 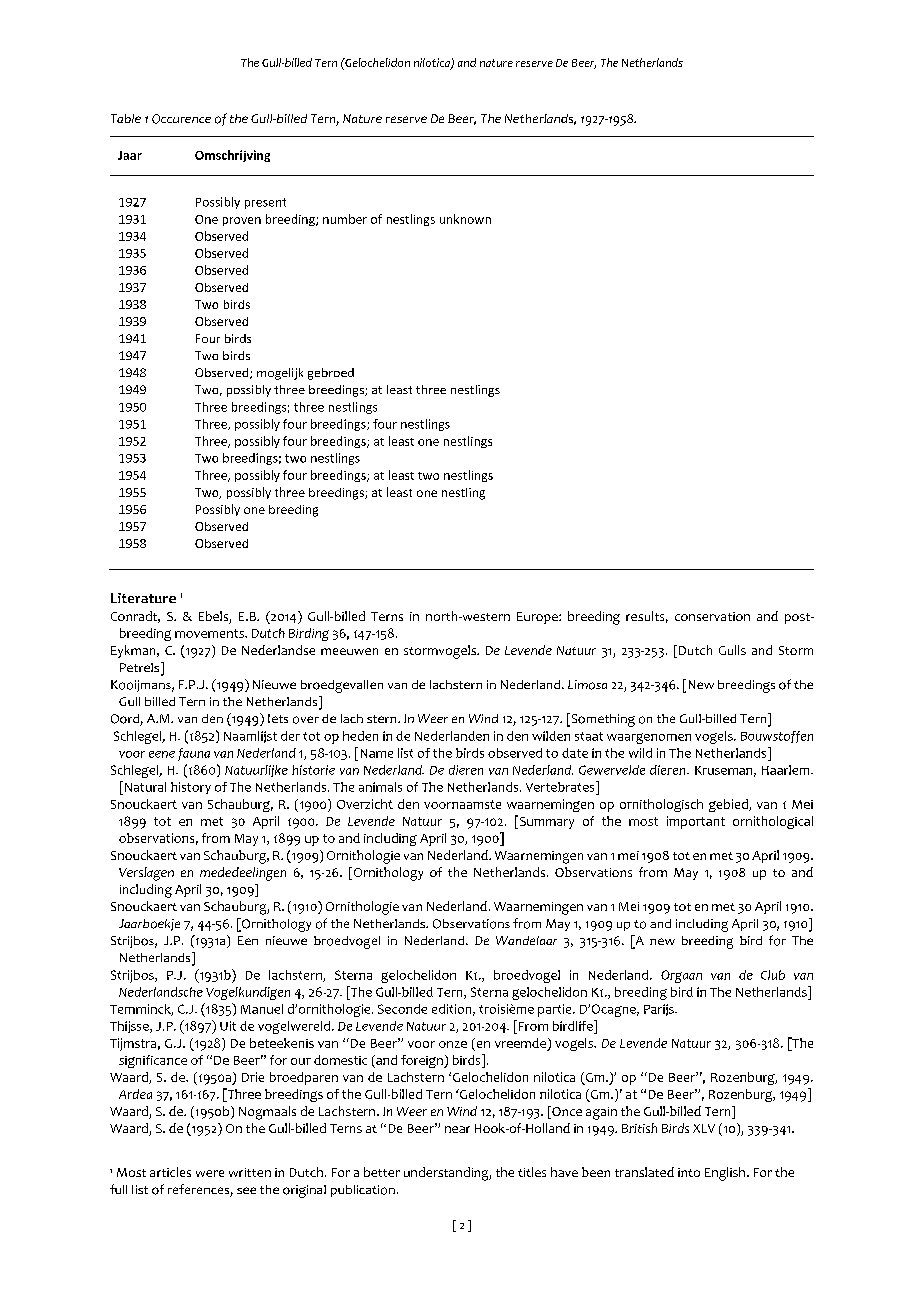 What do you see at coordinates (538, 618) in the page?
I see `Europe` at bounding box center [538, 618].
